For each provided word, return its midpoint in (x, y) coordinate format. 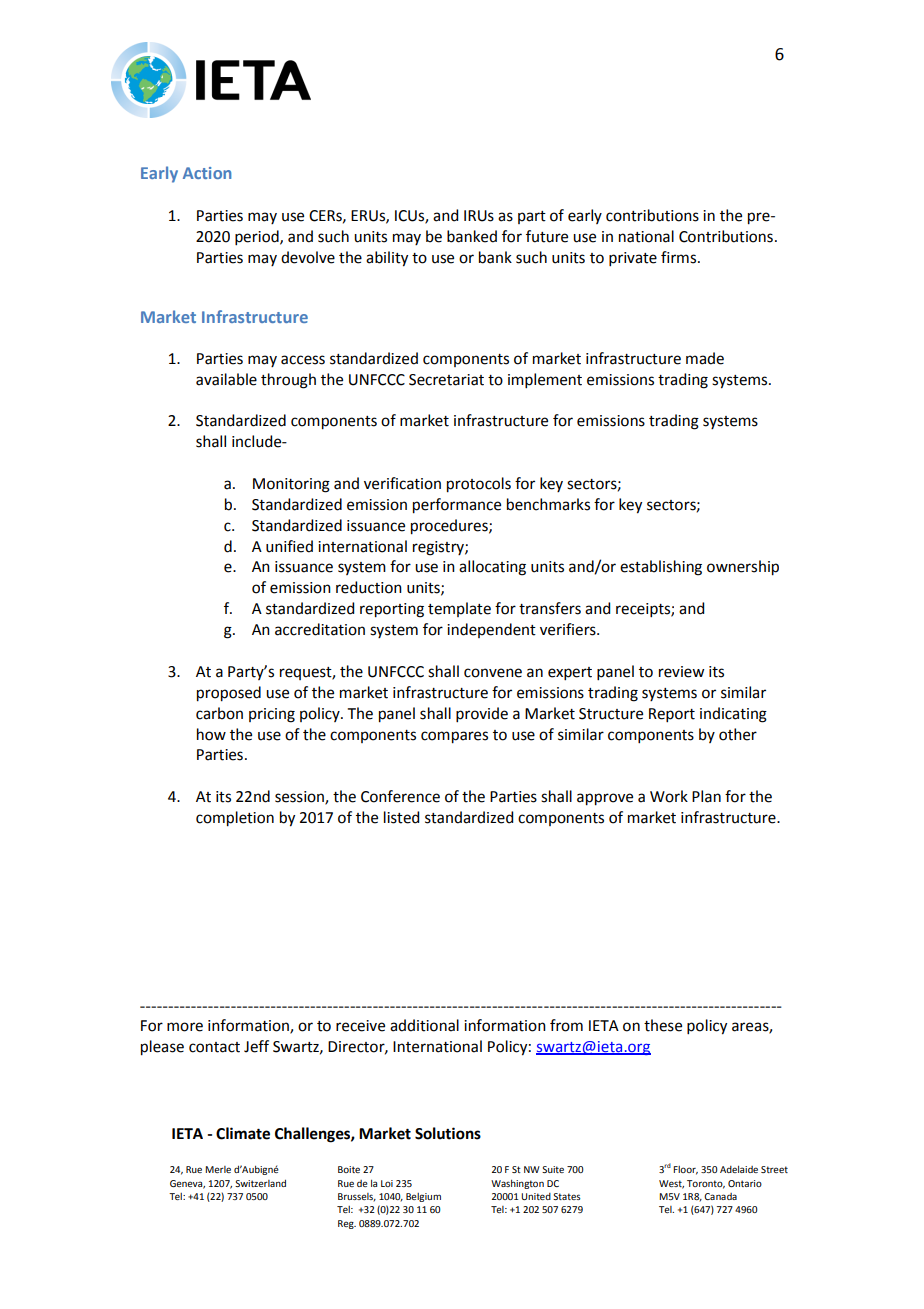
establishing (661, 568)
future (547, 236)
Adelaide (739, 1169)
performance (457, 506)
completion (235, 819)
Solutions (448, 1133)
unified (289, 546)
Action (207, 173)
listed (401, 817)
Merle (218, 1169)
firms (680, 257)
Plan (706, 796)
